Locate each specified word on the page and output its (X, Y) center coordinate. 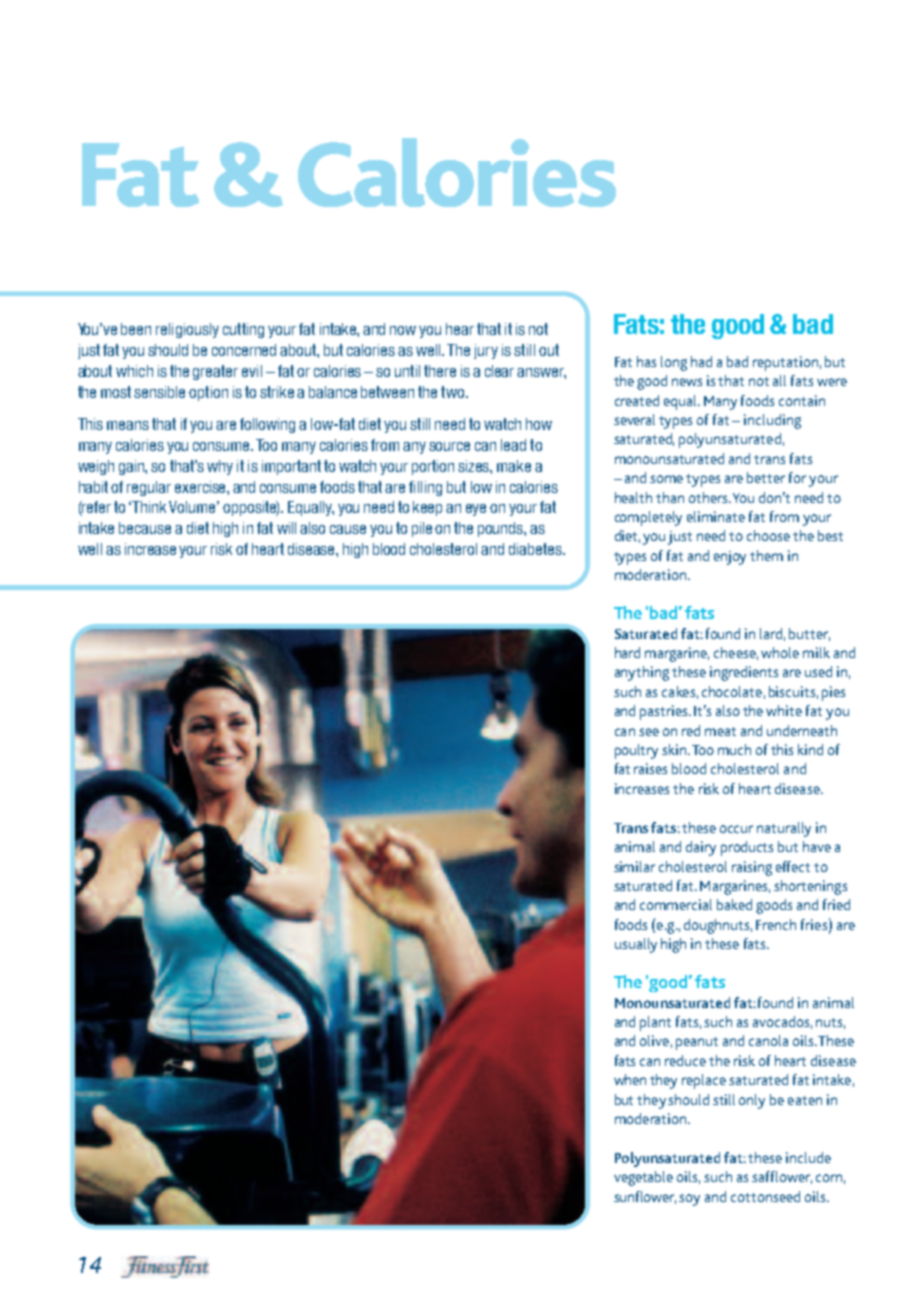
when (630, 1079)
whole (780, 652)
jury (486, 351)
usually (636, 945)
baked (734, 904)
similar (634, 866)
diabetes (536, 549)
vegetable (643, 1178)
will (286, 528)
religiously (187, 330)
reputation (785, 363)
